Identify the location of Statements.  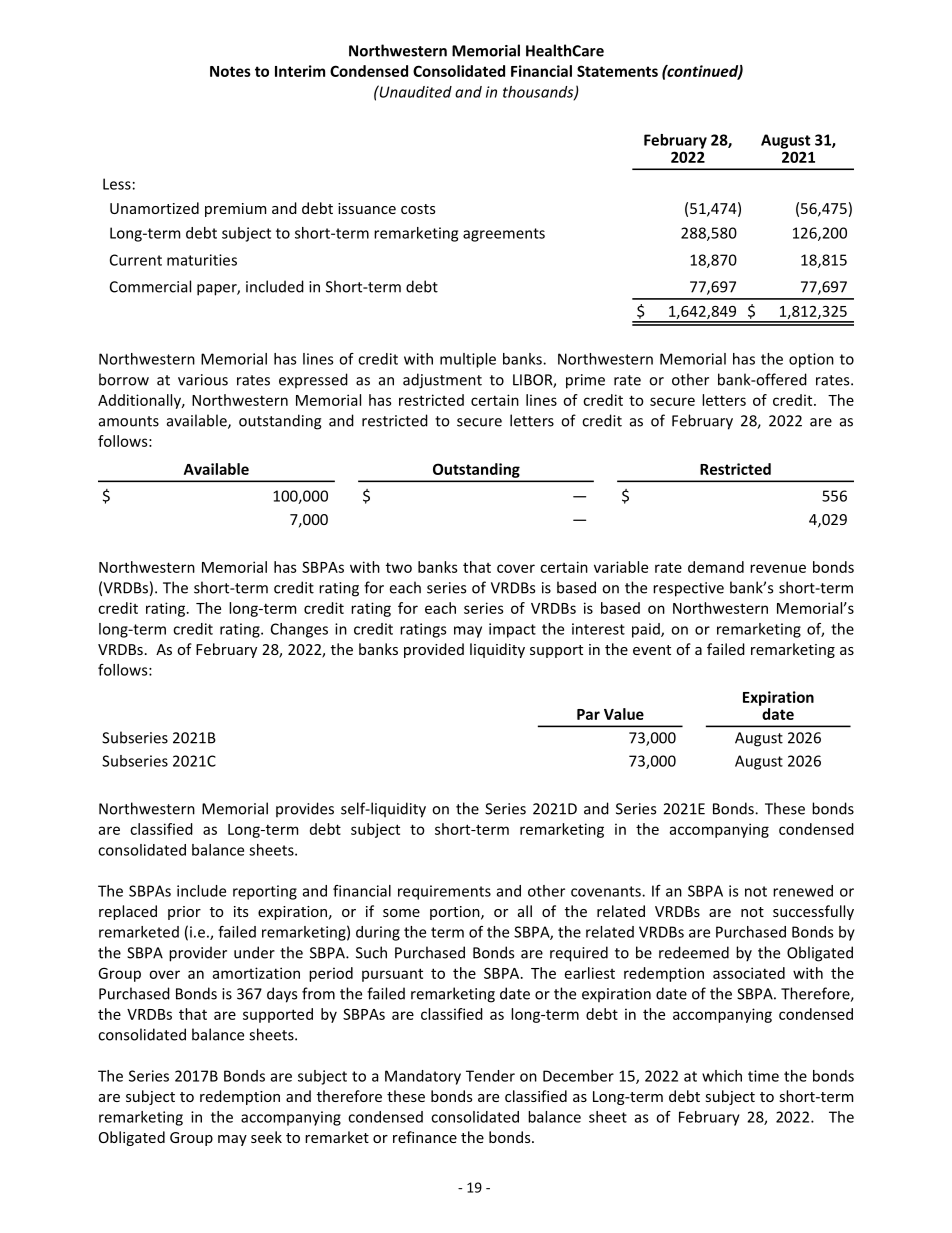
(617, 71).
